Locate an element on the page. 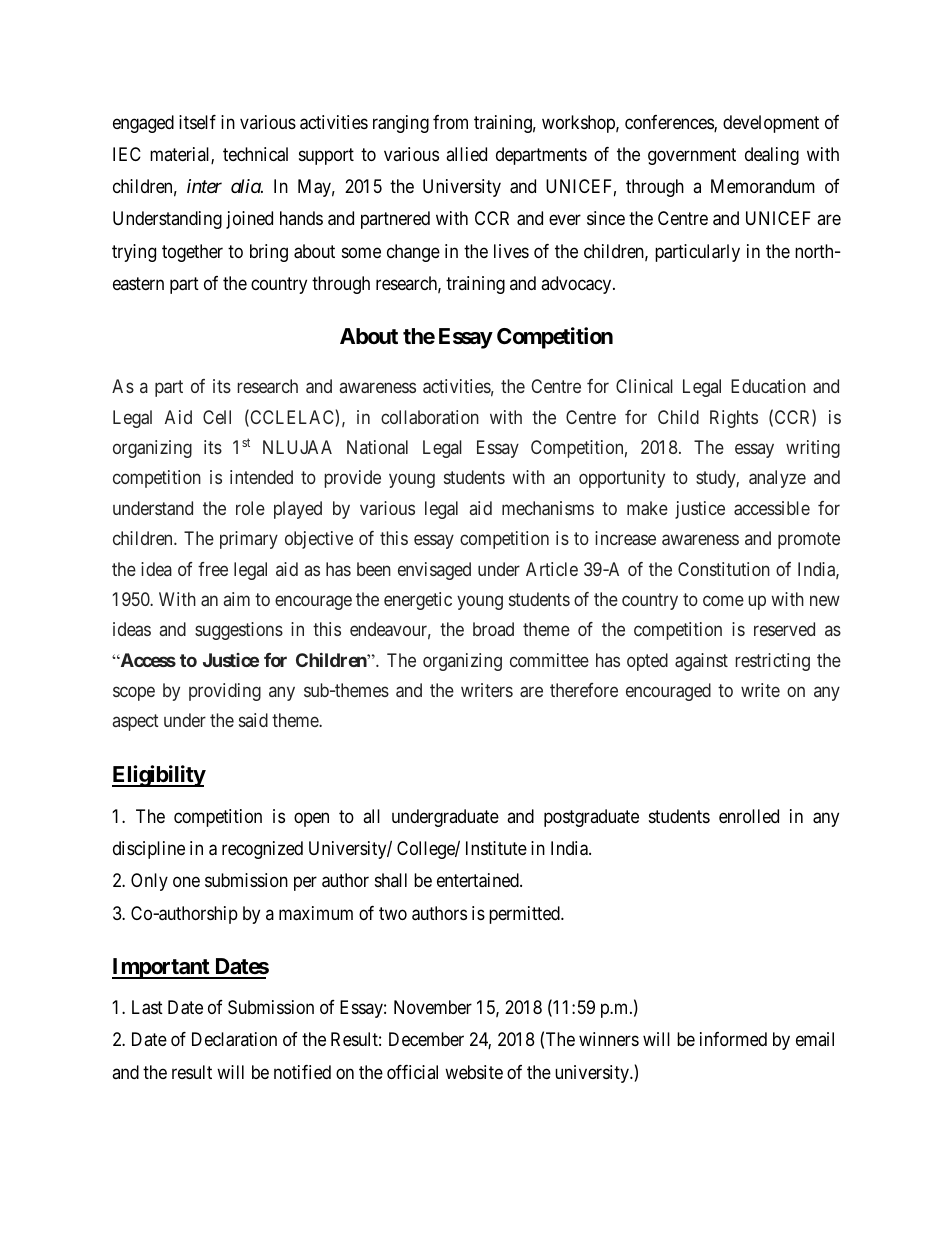 This document has height=1233, width=952. Rights is located at coordinates (734, 419).
